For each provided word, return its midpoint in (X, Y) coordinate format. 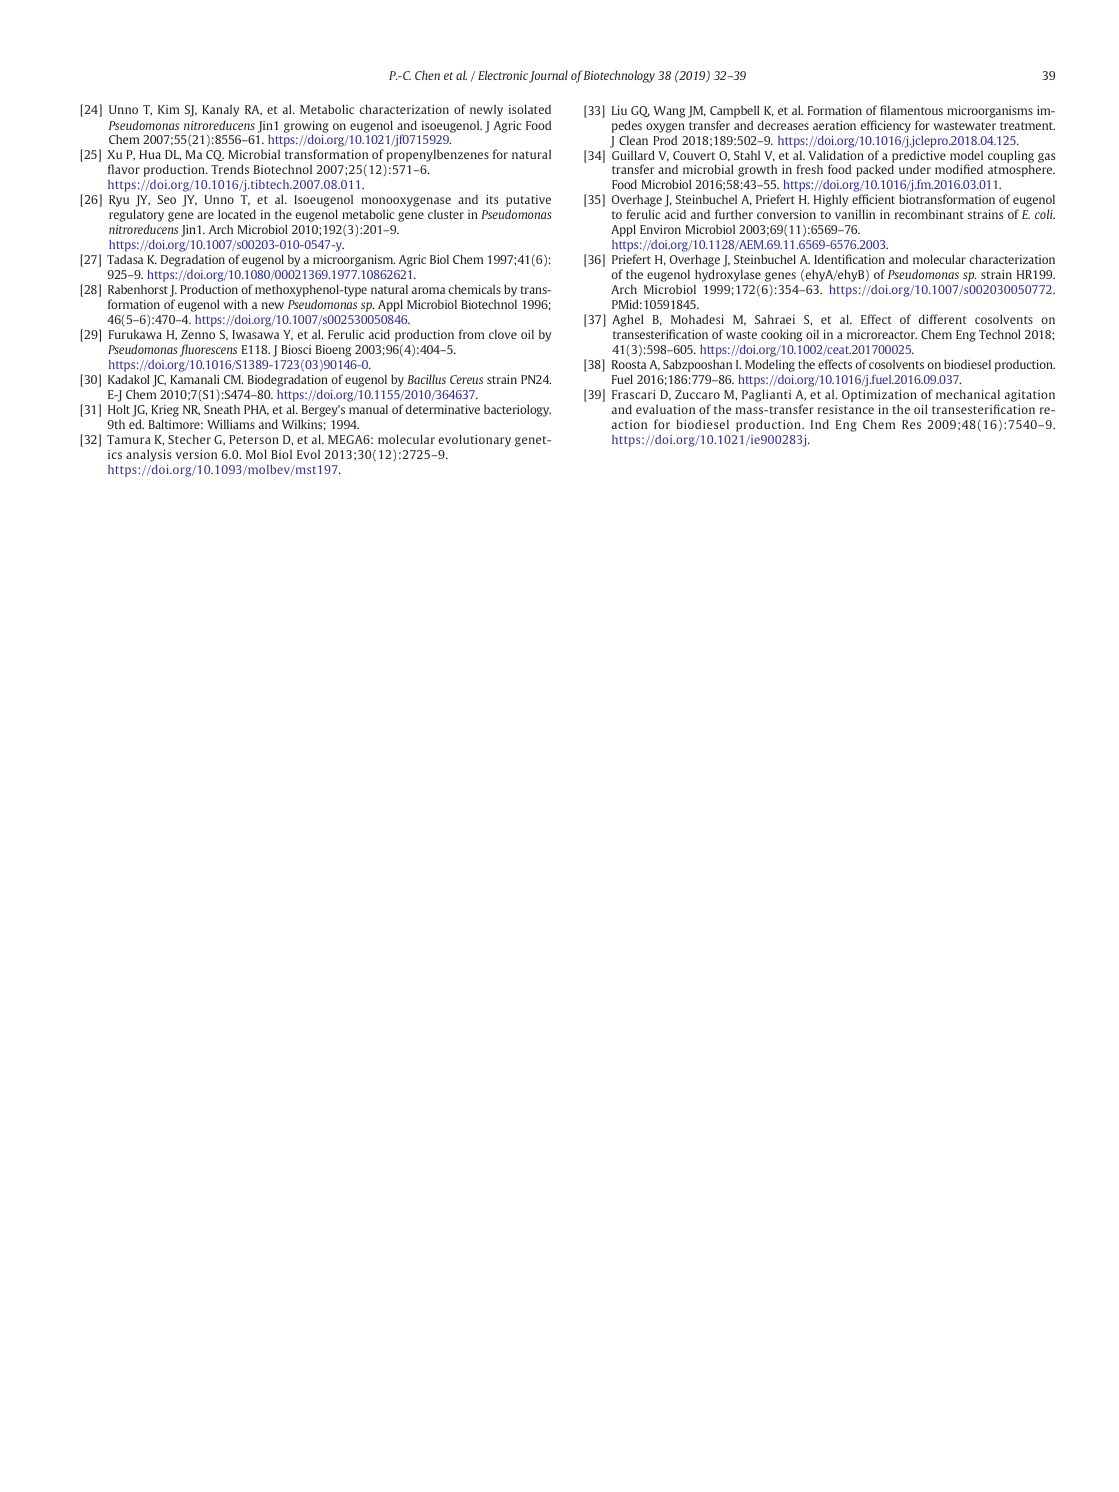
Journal (548, 76)
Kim (168, 109)
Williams (231, 424)
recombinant (929, 214)
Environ (660, 229)
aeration (834, 125)
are (205, 215)
